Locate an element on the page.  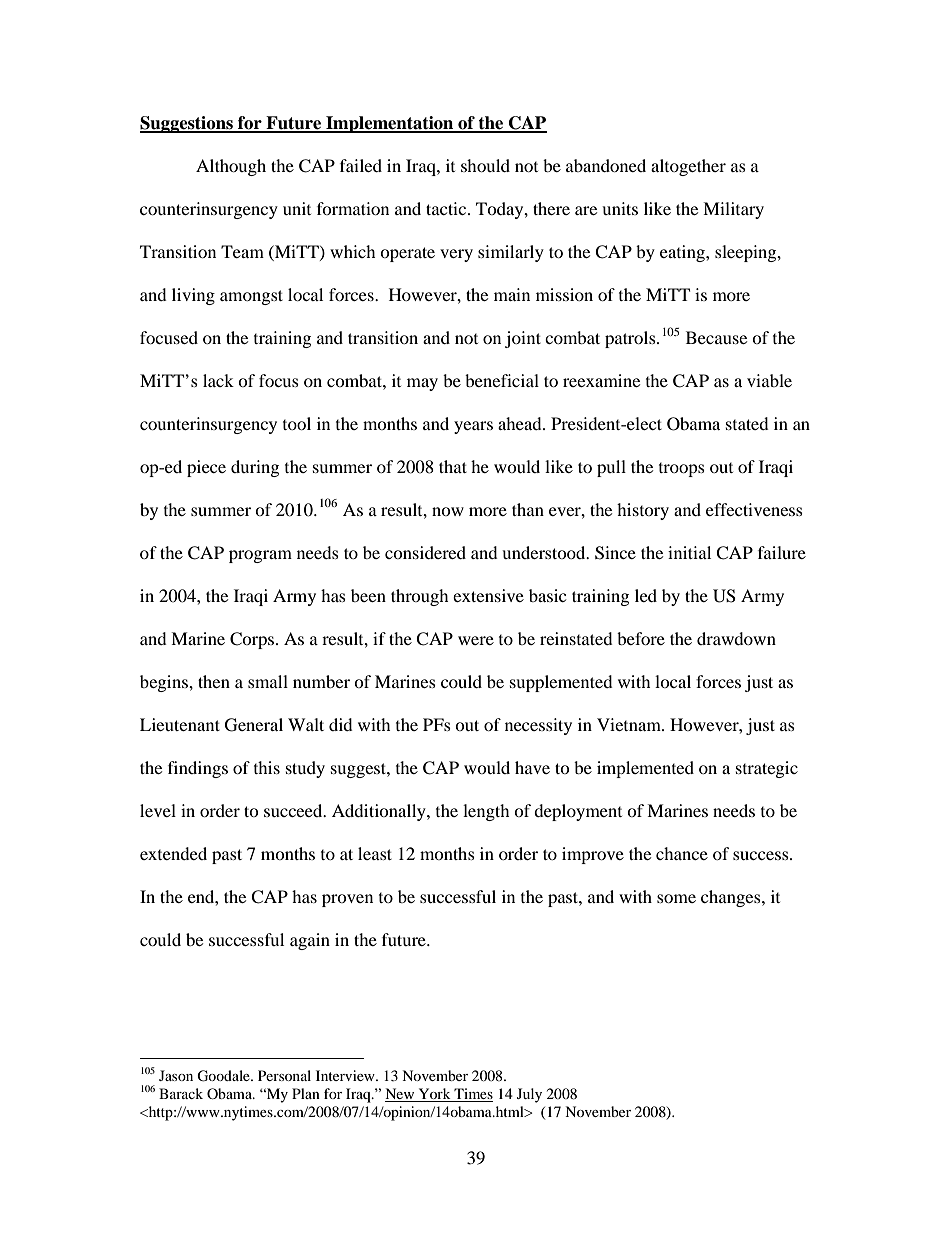
during is located at coordinates (255, 468).
